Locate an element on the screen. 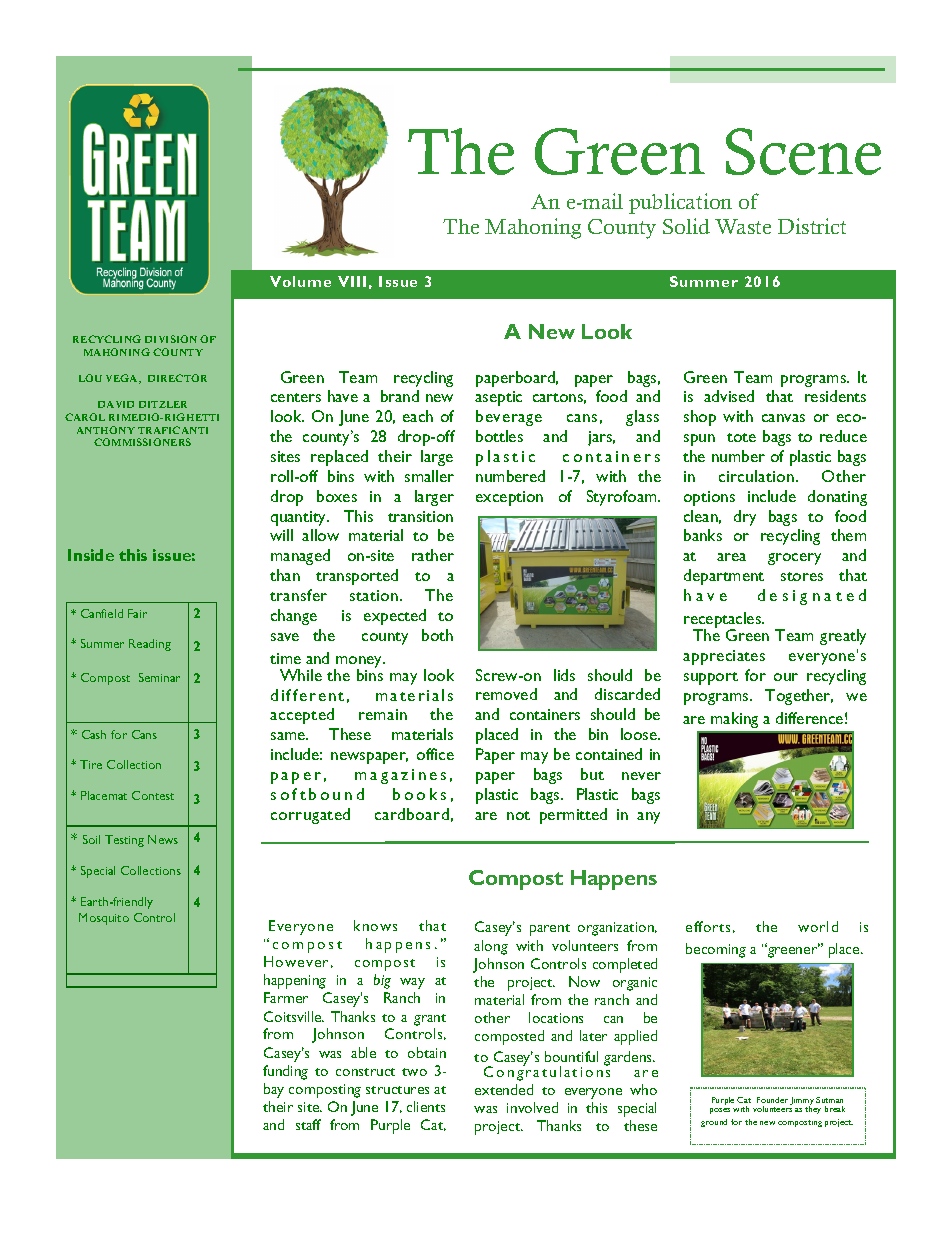 This screenshot has width=952, height=1233. Founder is located at coordinates (772, 1100).
